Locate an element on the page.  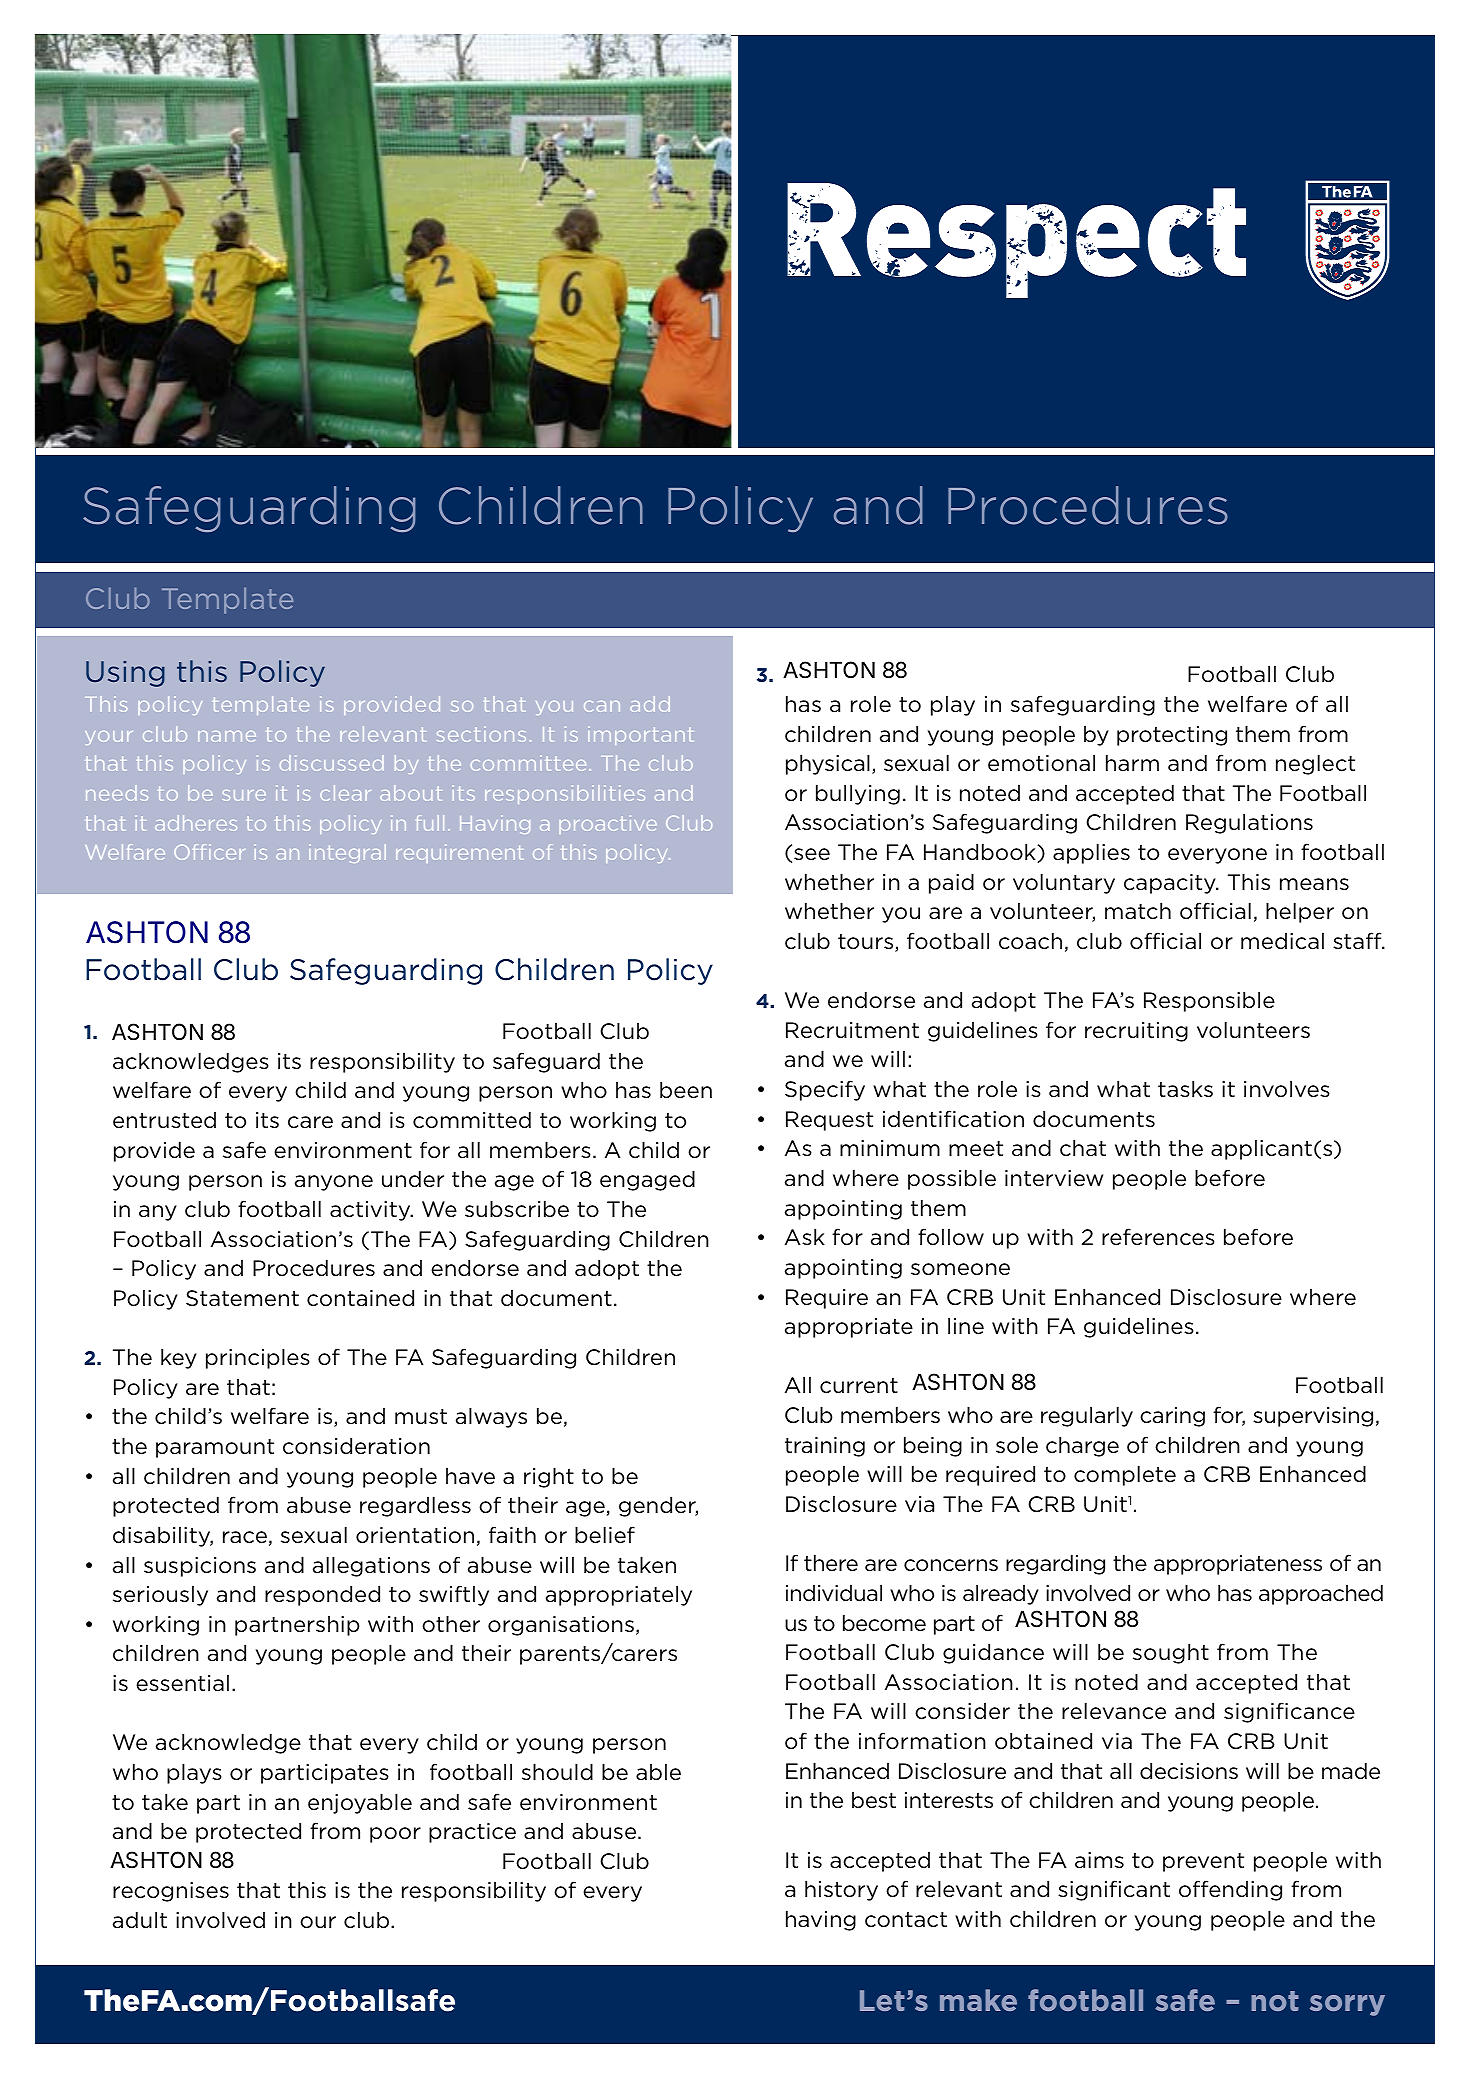
race is located at coordinates (245, 1537).
